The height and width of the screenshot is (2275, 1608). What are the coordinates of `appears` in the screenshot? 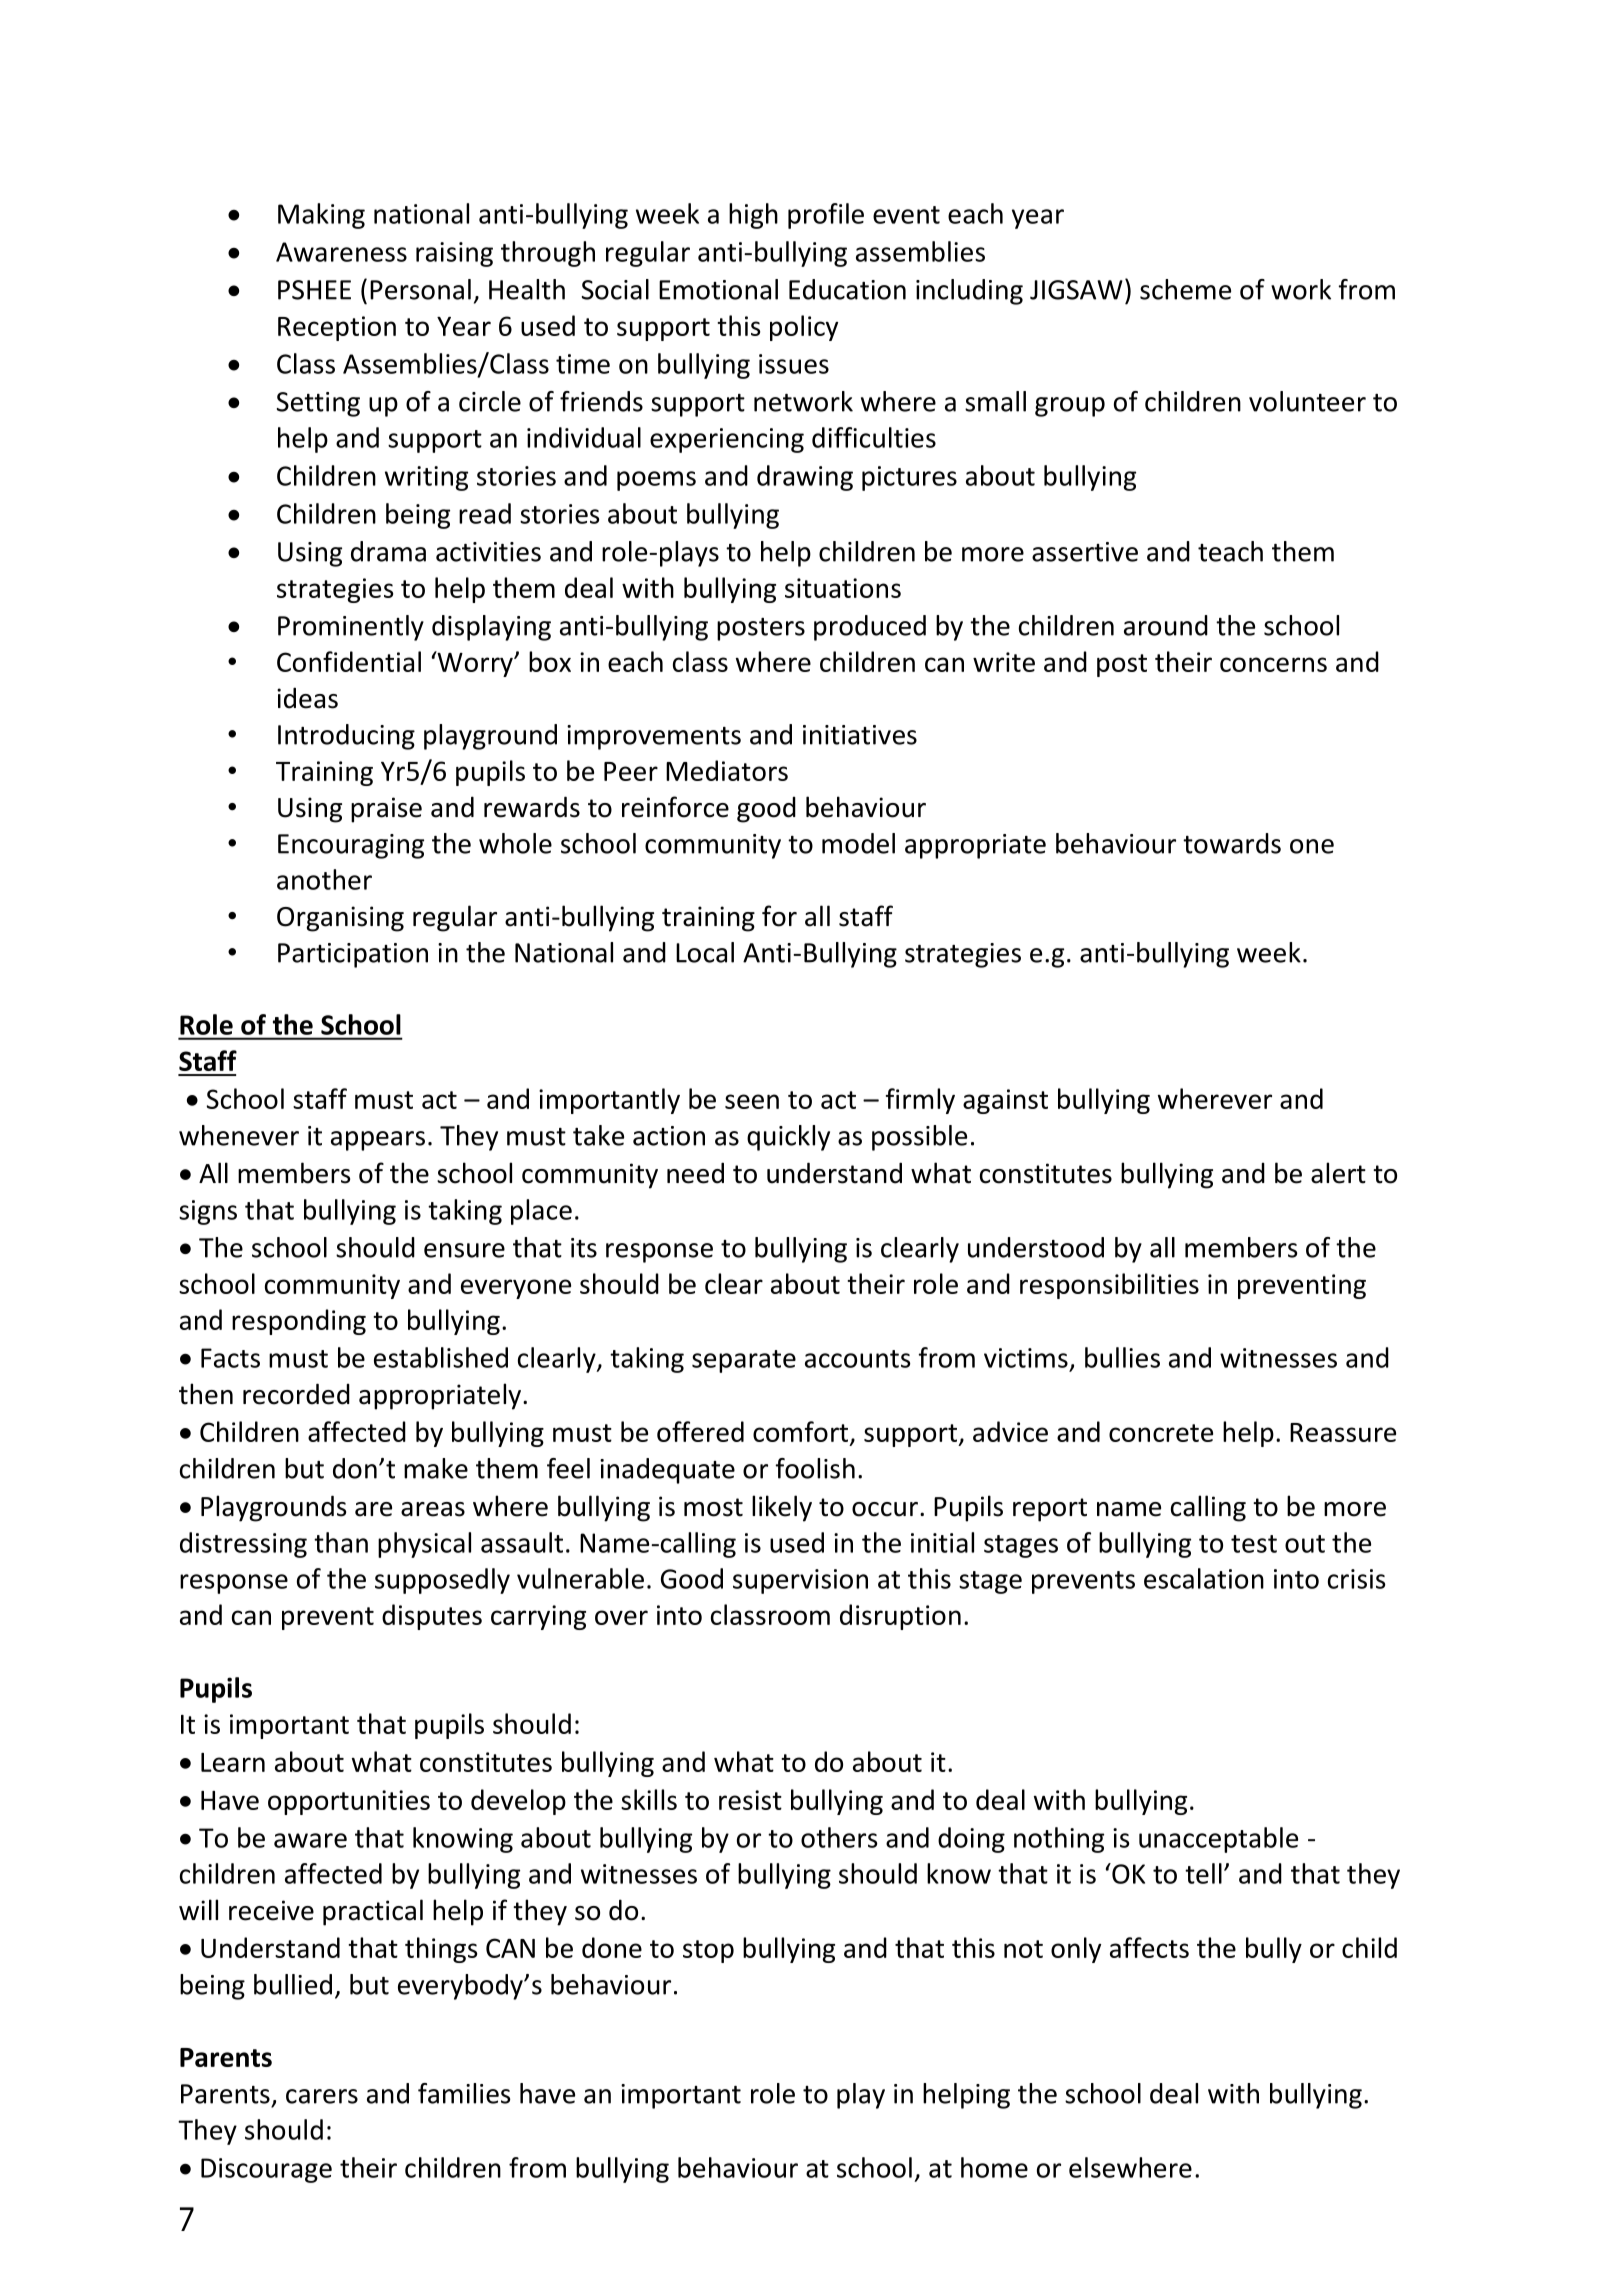 It's located at (378, 1141).
